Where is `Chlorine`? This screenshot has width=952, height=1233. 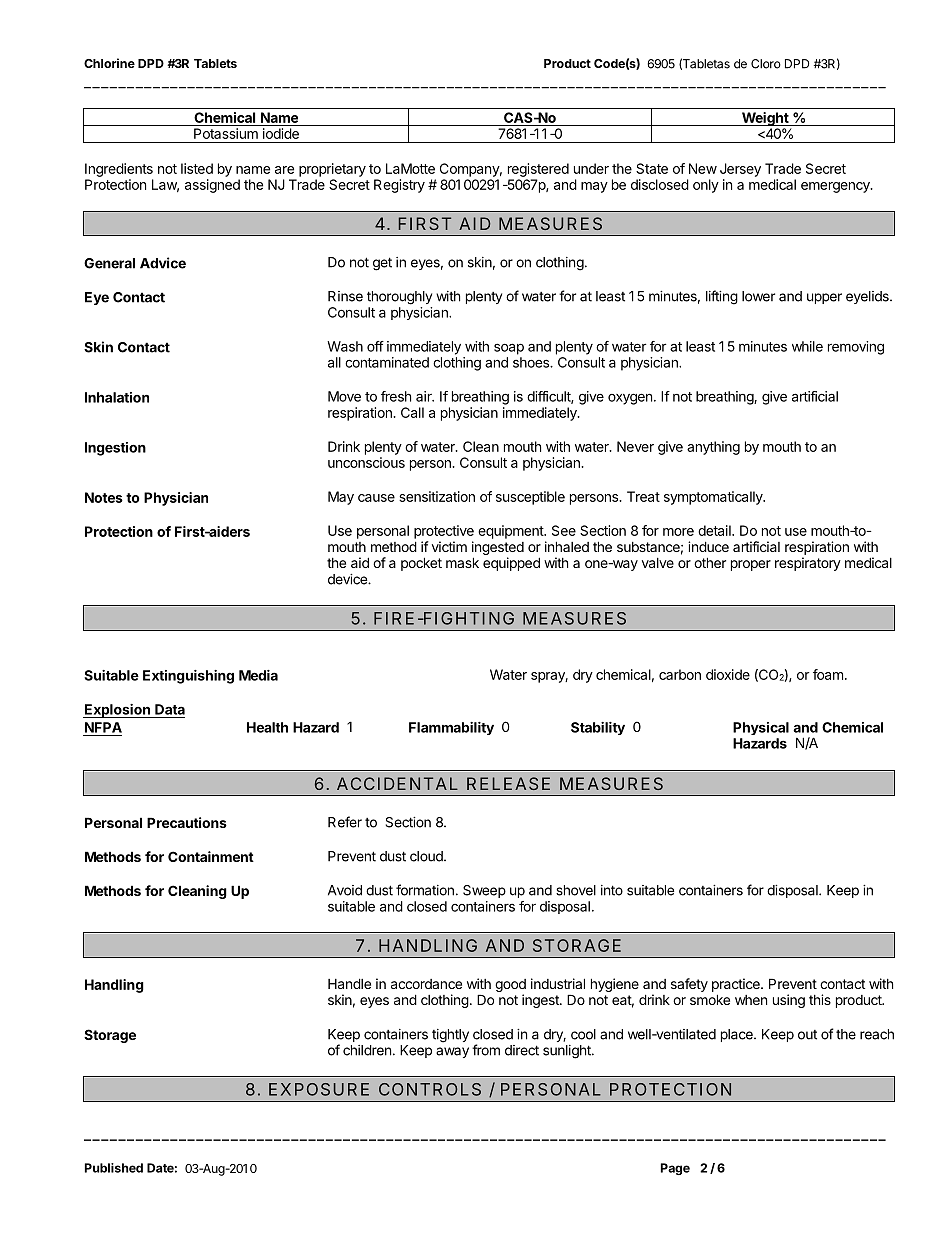 Chlorine is located at coordinates (109, 63).
